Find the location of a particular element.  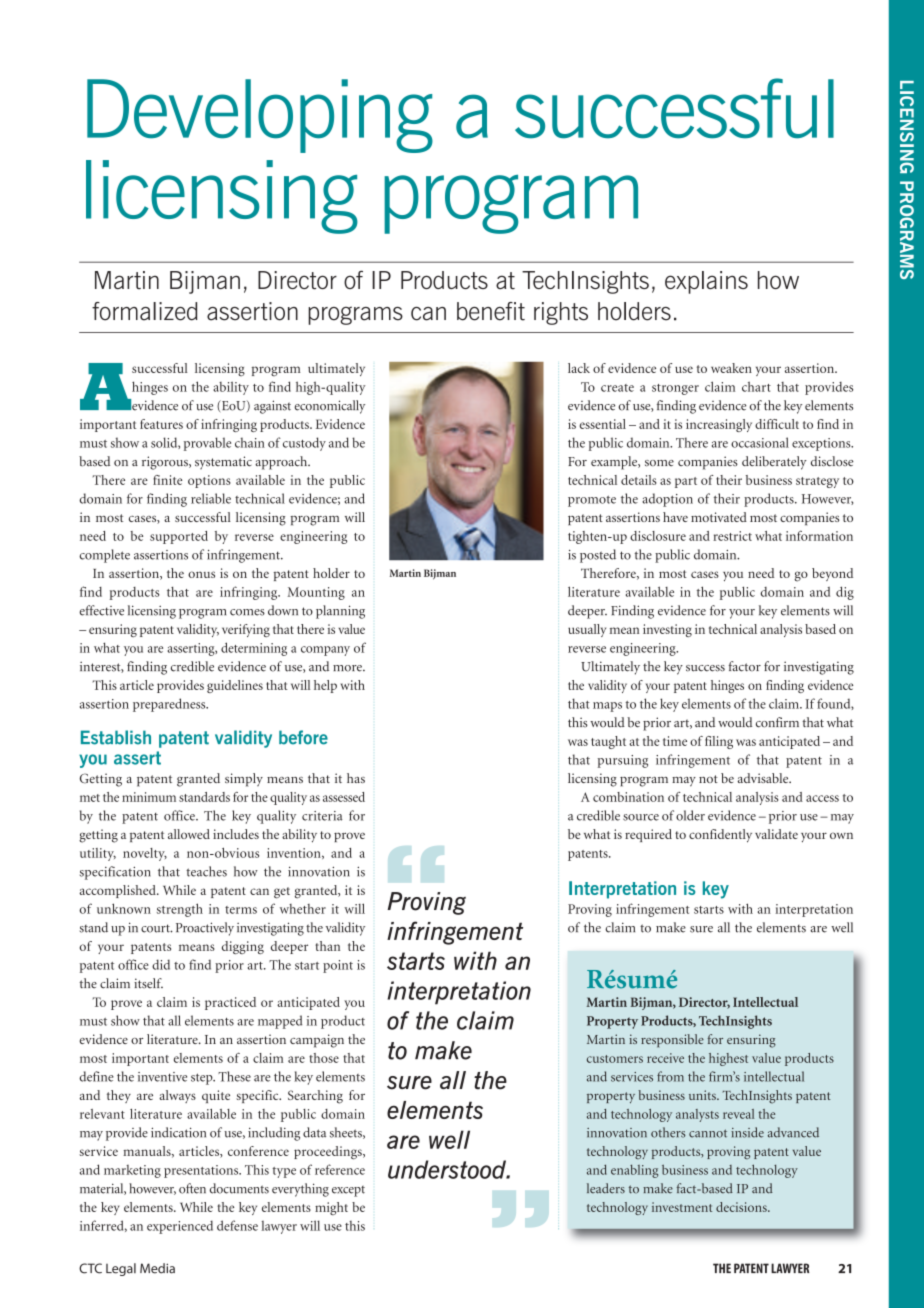

has is located at coordinates (356, 778).
